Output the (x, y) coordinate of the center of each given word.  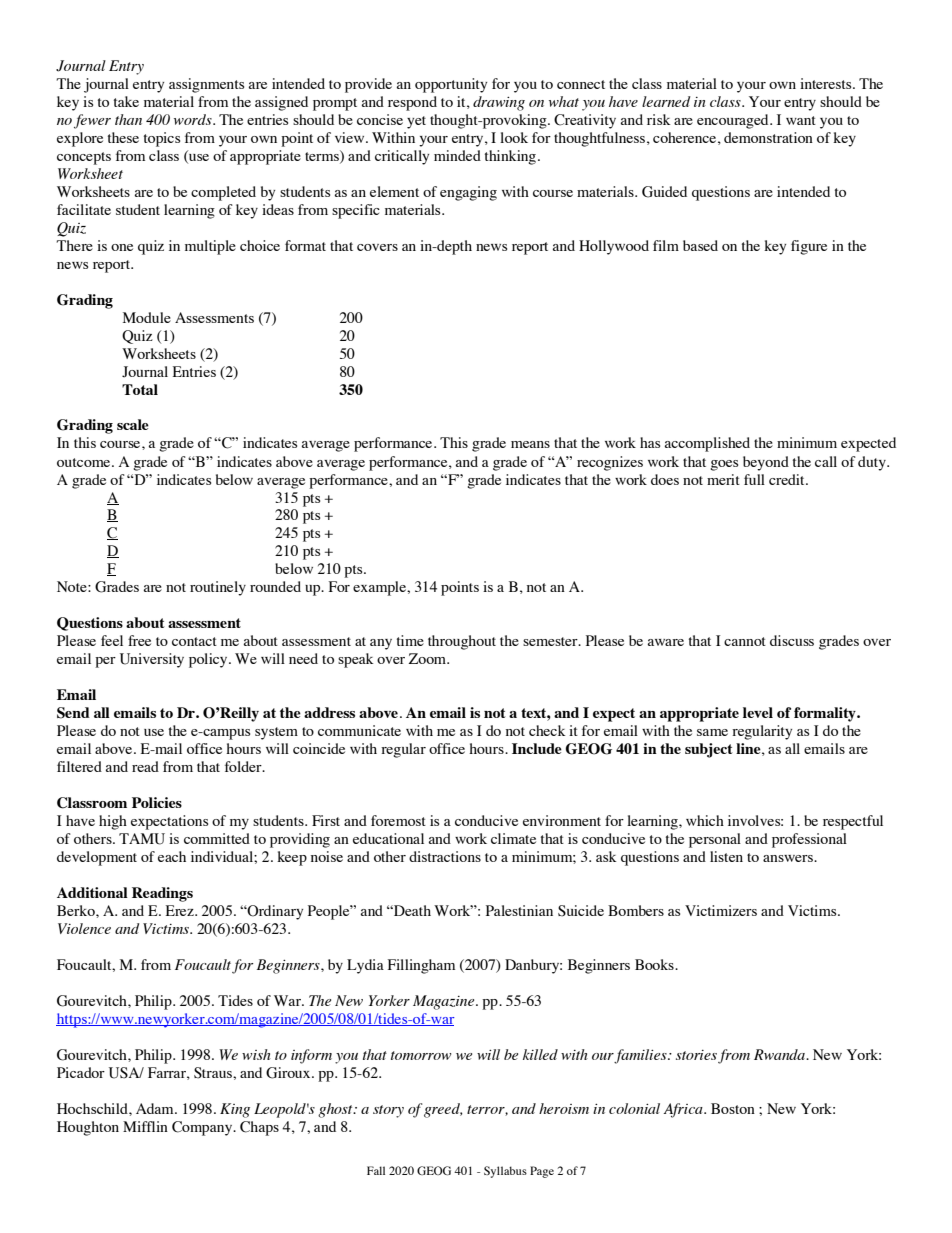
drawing (499, 103)
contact (194, 641)
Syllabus (505, 1172)
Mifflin (145, 1126)
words (194, 119)
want (801, 120)
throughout (462, 642)
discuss (792, 640)
